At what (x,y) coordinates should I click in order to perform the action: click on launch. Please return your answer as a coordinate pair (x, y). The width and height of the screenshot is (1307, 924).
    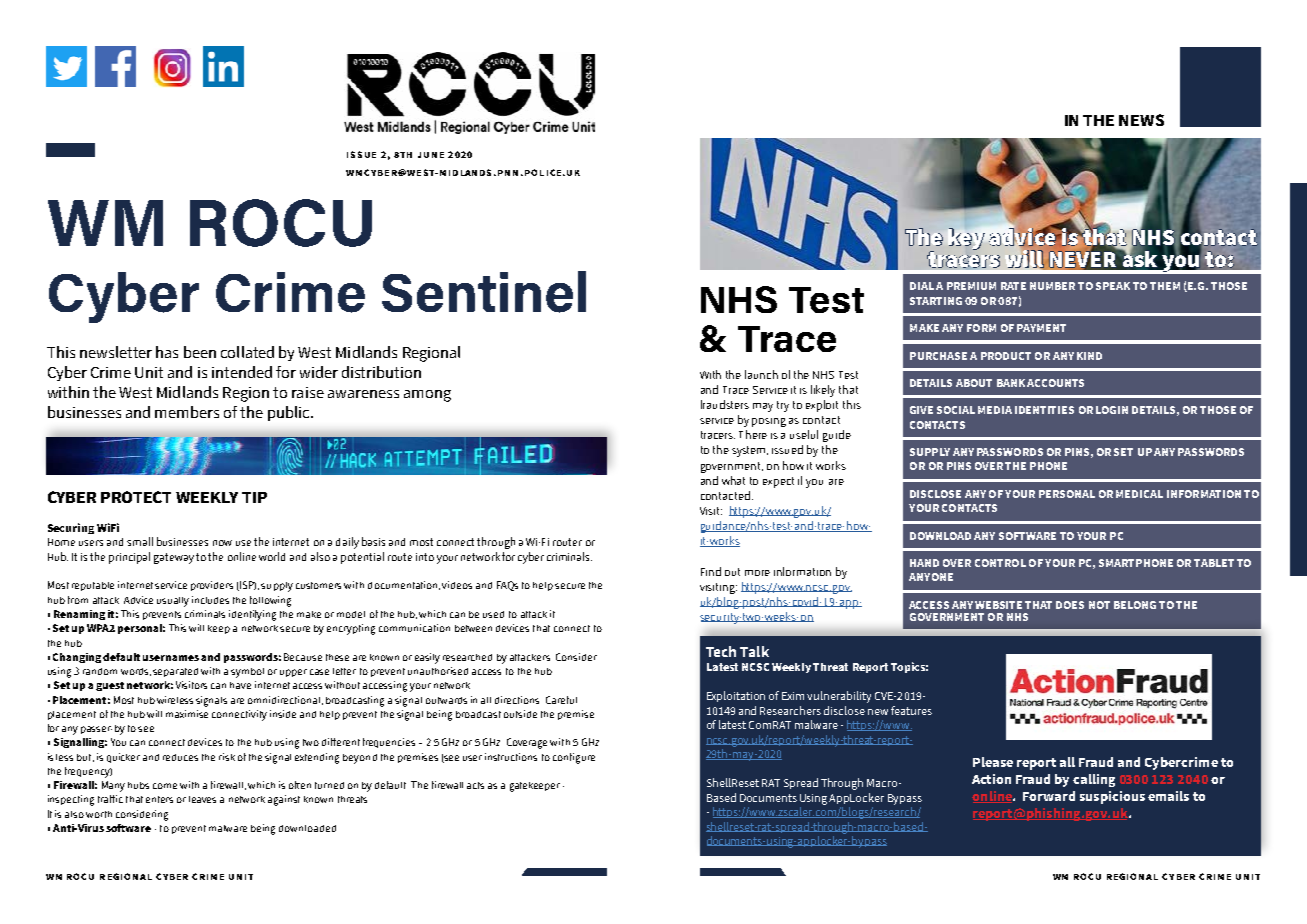
    Looking at the image, I should click on (761, 374).
